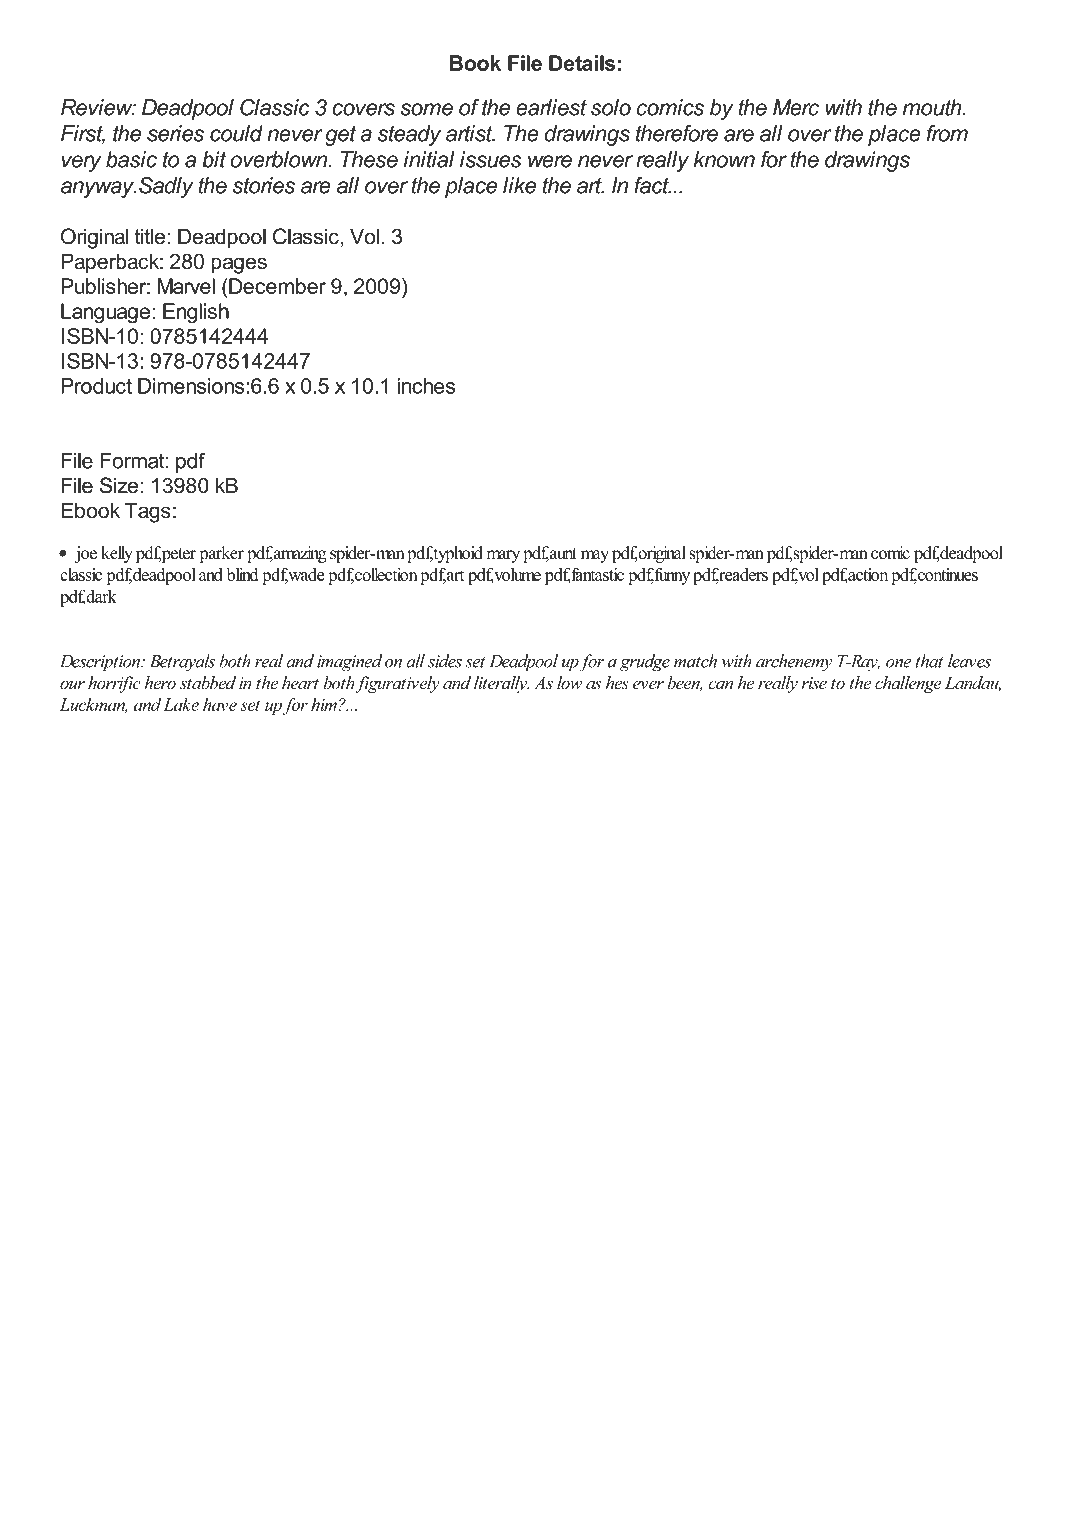  I want to click on earliest, so click(551, 107).
